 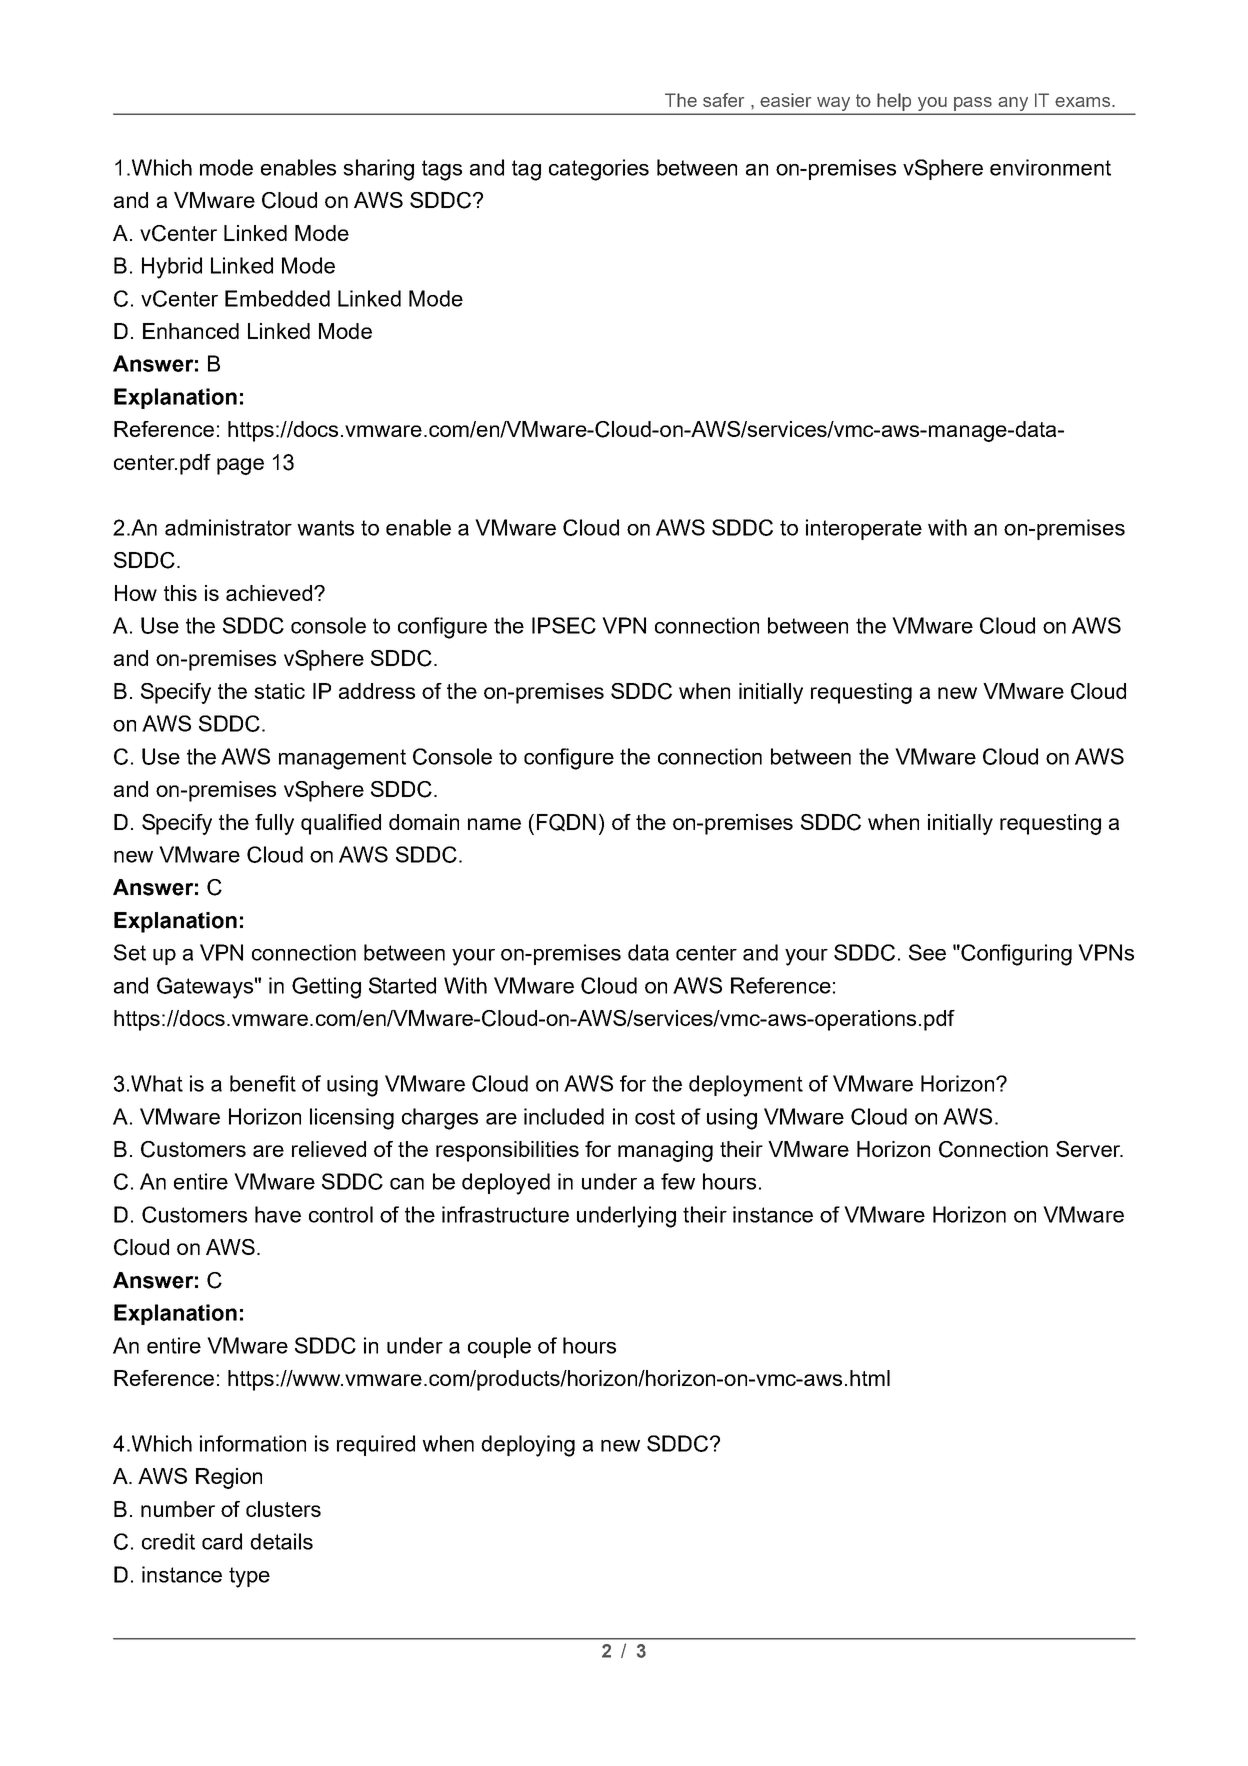 I want to click on card, so click(x=222, y=1541).
